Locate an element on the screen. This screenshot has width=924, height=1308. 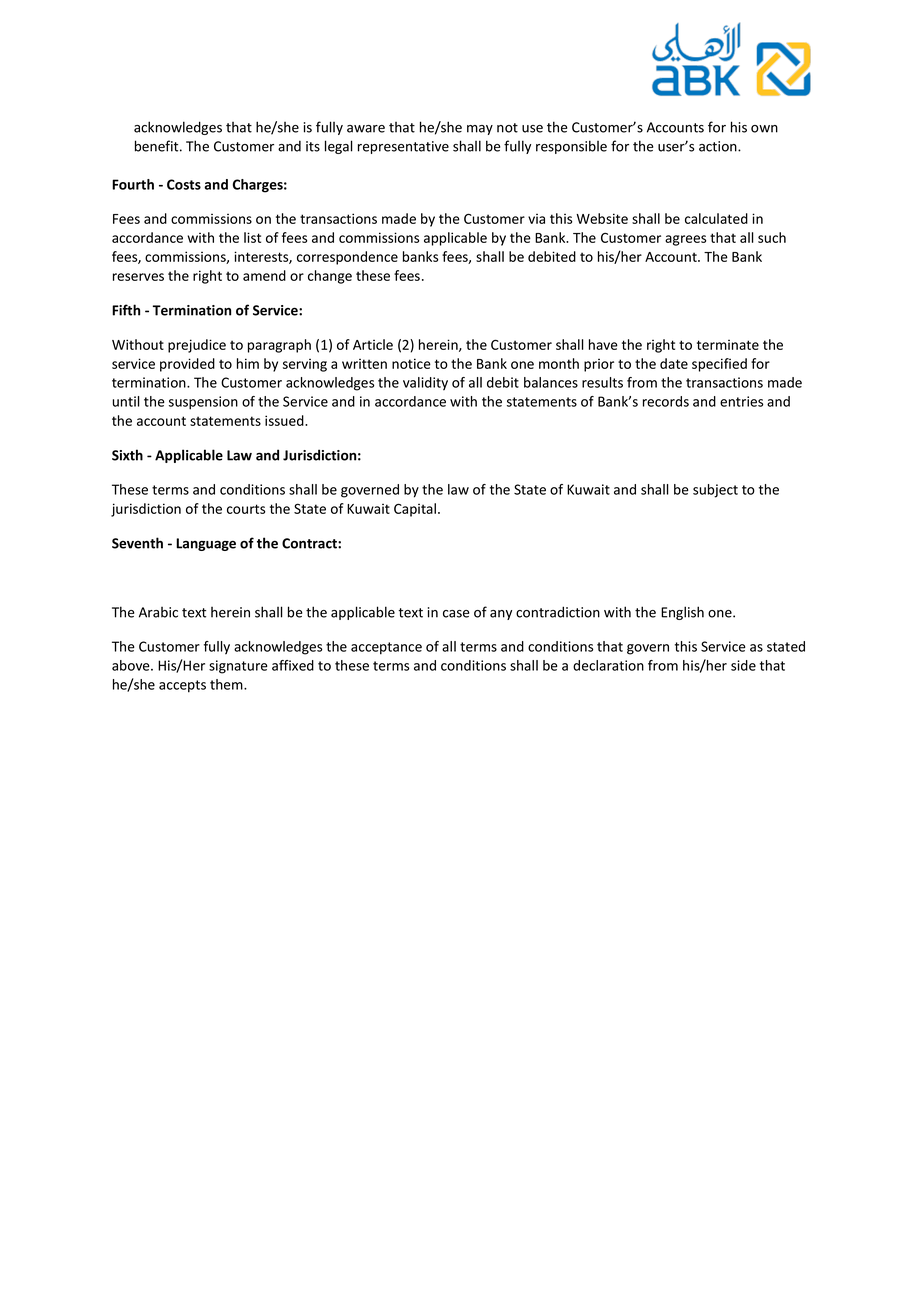
Capital is located at coordinates (416, 510).
